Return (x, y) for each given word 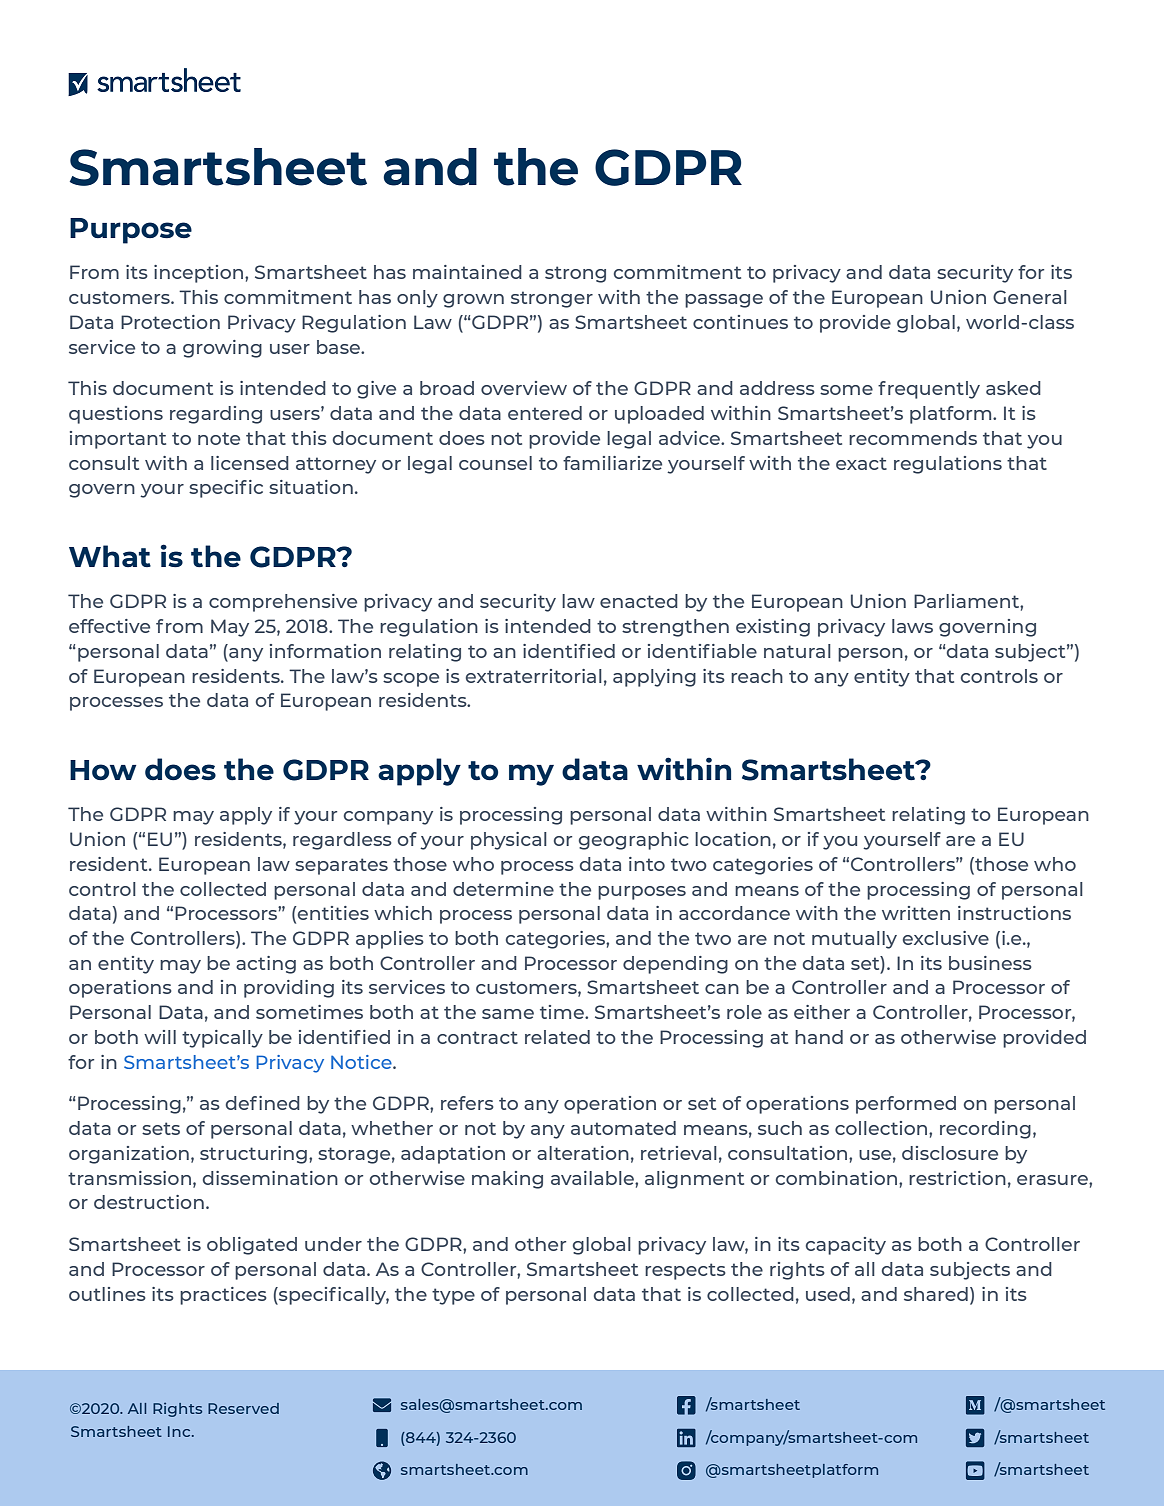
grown (473, 301)
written (916, 913)
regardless (342, 841)
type (453, 1296)
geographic (633, 841)
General (1030, 297)
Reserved (243, 1408)
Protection (170, 322)
